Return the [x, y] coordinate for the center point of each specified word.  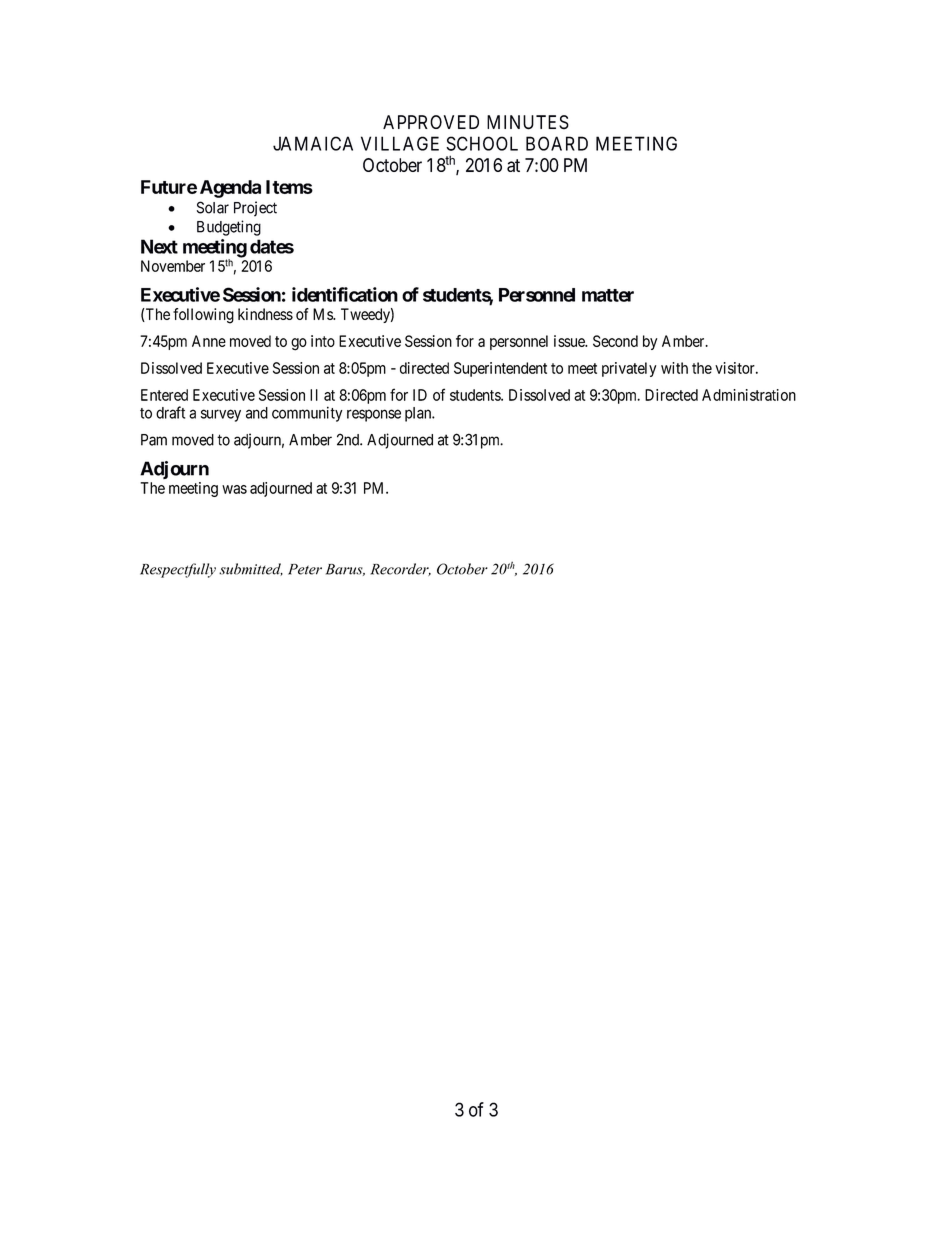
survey [221, 415]
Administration [749, 395]
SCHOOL [482, 143]
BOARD [557, 143]
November [173, 266]
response [374, 415]
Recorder [400, 569]
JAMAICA [313, 143]
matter [608, 295]
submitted [251, 569]
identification [345, 294]
